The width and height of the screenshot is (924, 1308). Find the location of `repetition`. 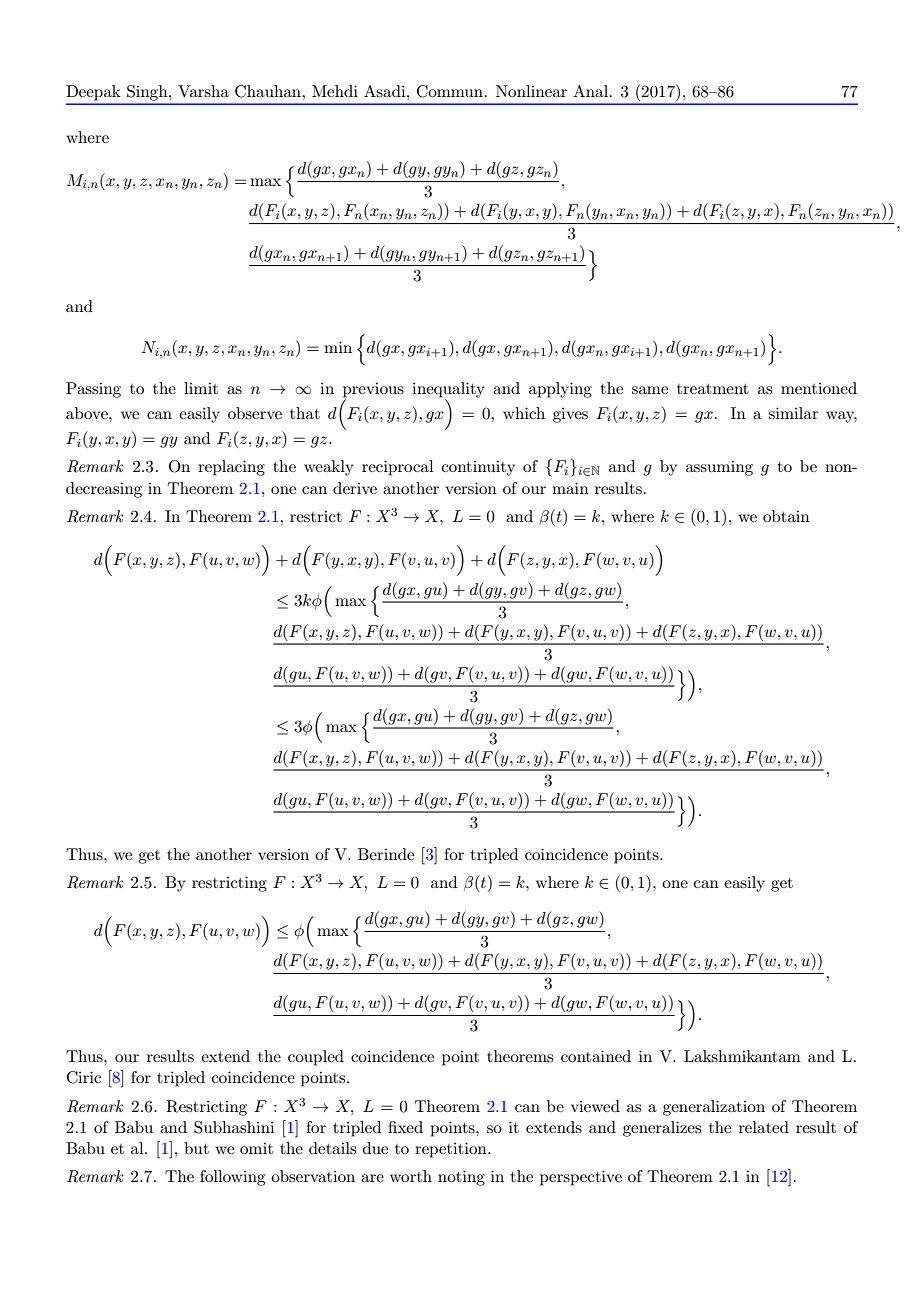

repetition is located at coordinates (452, 1150).
